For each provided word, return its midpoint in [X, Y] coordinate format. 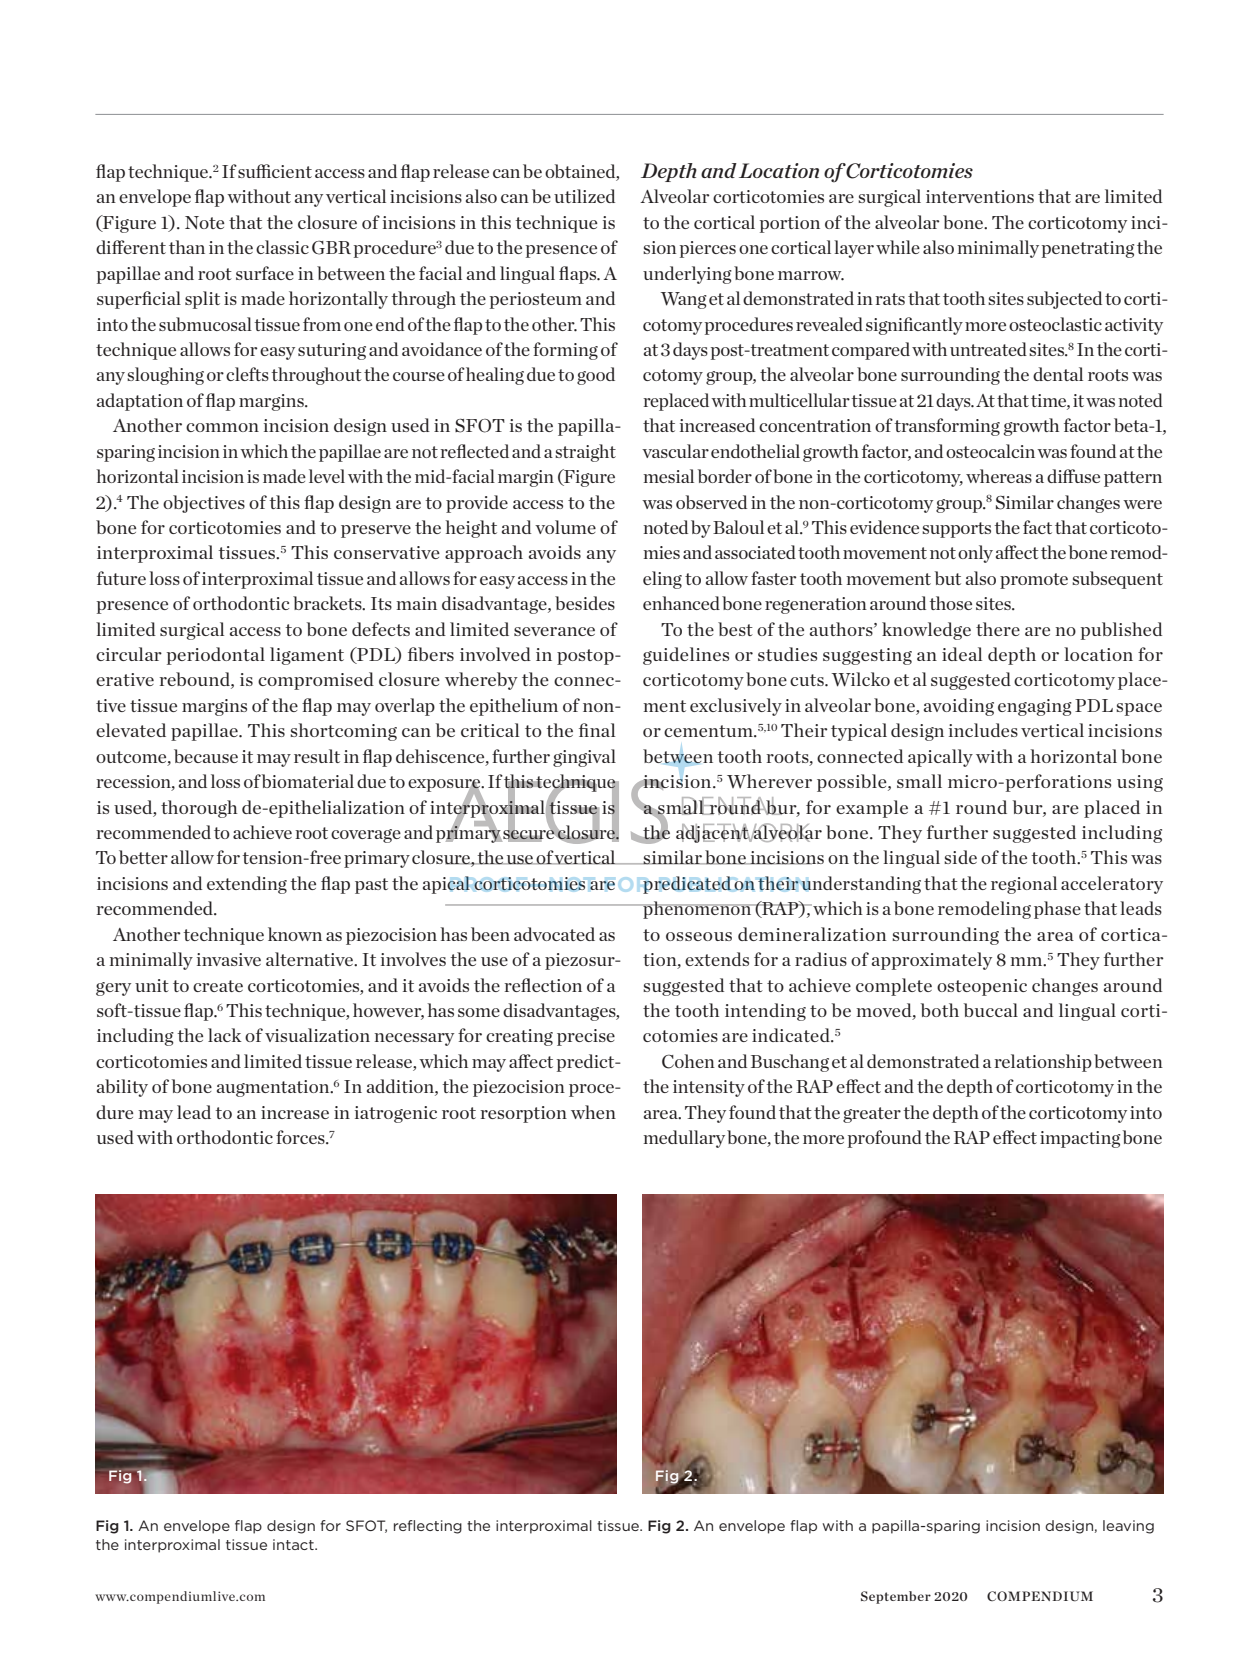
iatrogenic [396, 1114]
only [975, 554]
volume [565, 527]
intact [294, 1544]
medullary [684, 1139]
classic [282, 247]
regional [1024, 885]
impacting [1080, 1139]
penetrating [1088, 249]
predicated [687, 885]
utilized [584, 196]
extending [247, 885]
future [121, 578]
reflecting [428, 1527]
